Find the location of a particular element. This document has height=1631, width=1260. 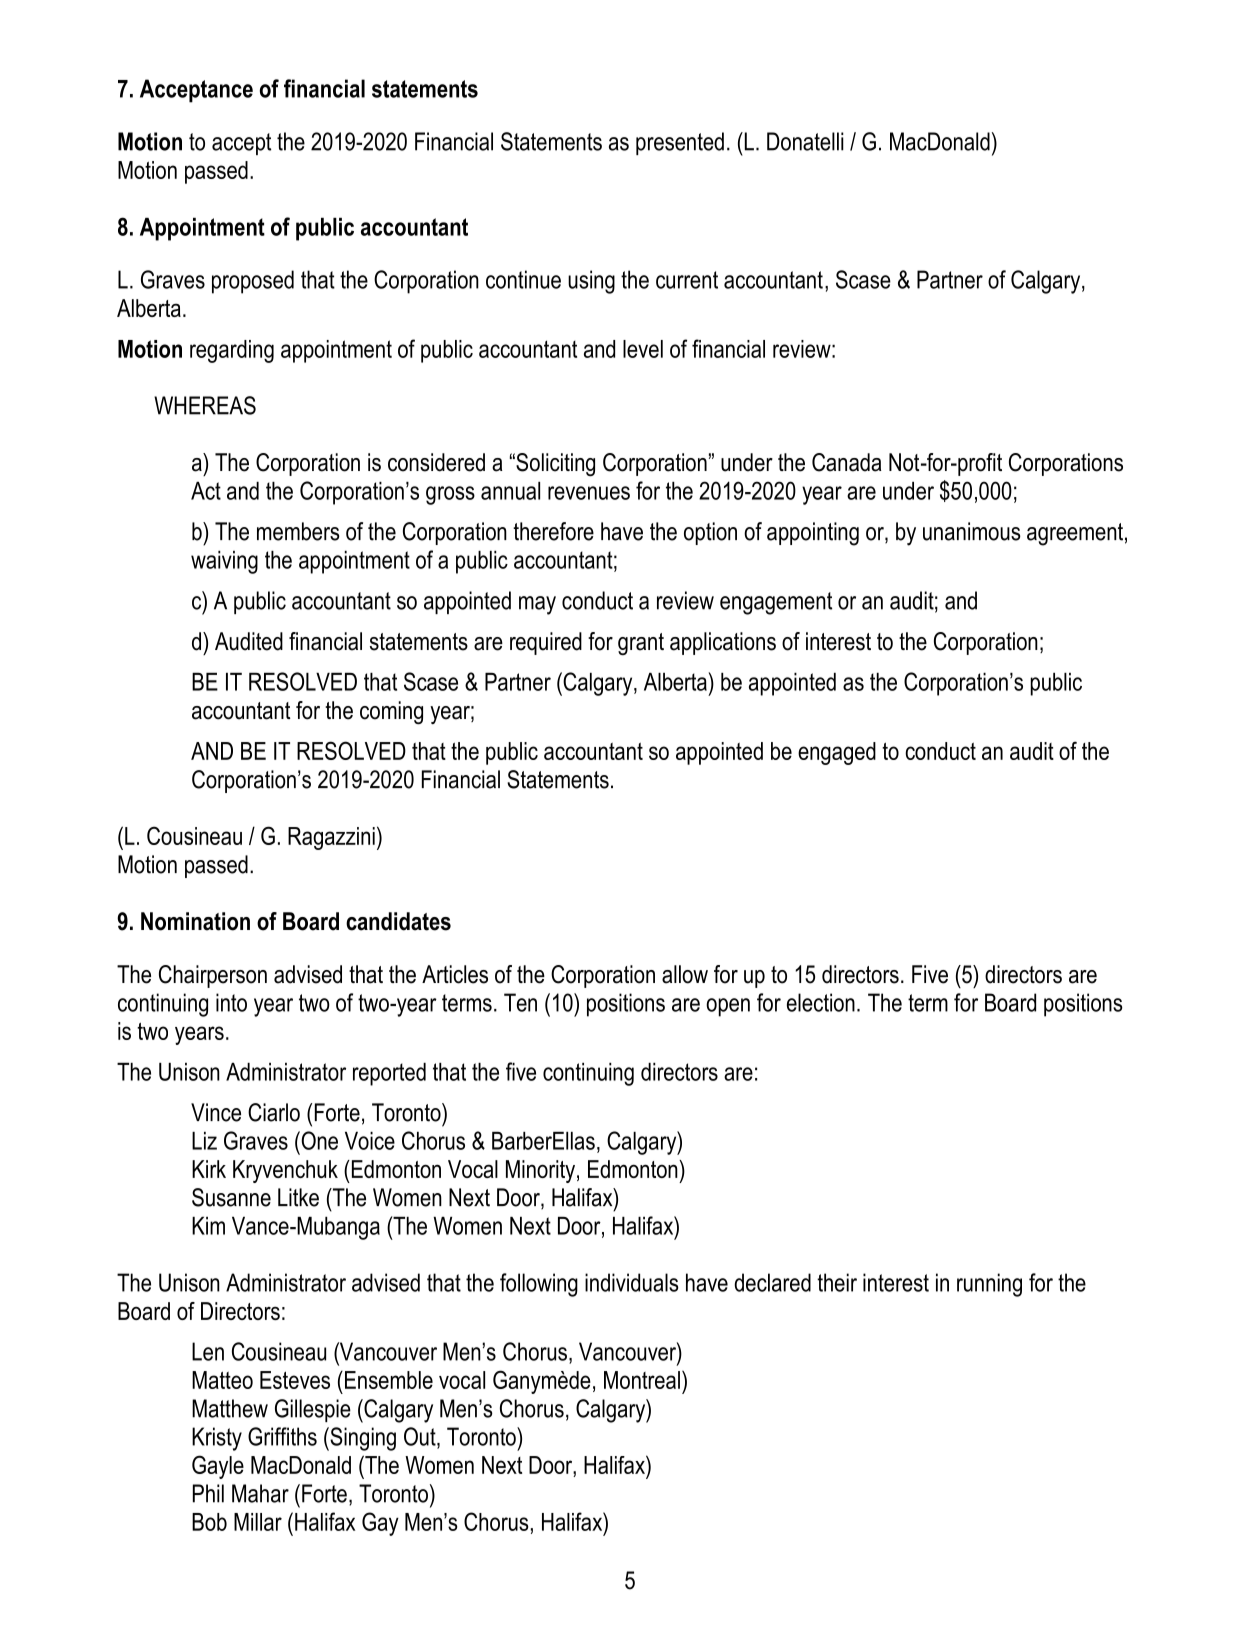

revenues is located at coordinates (589, 493).
